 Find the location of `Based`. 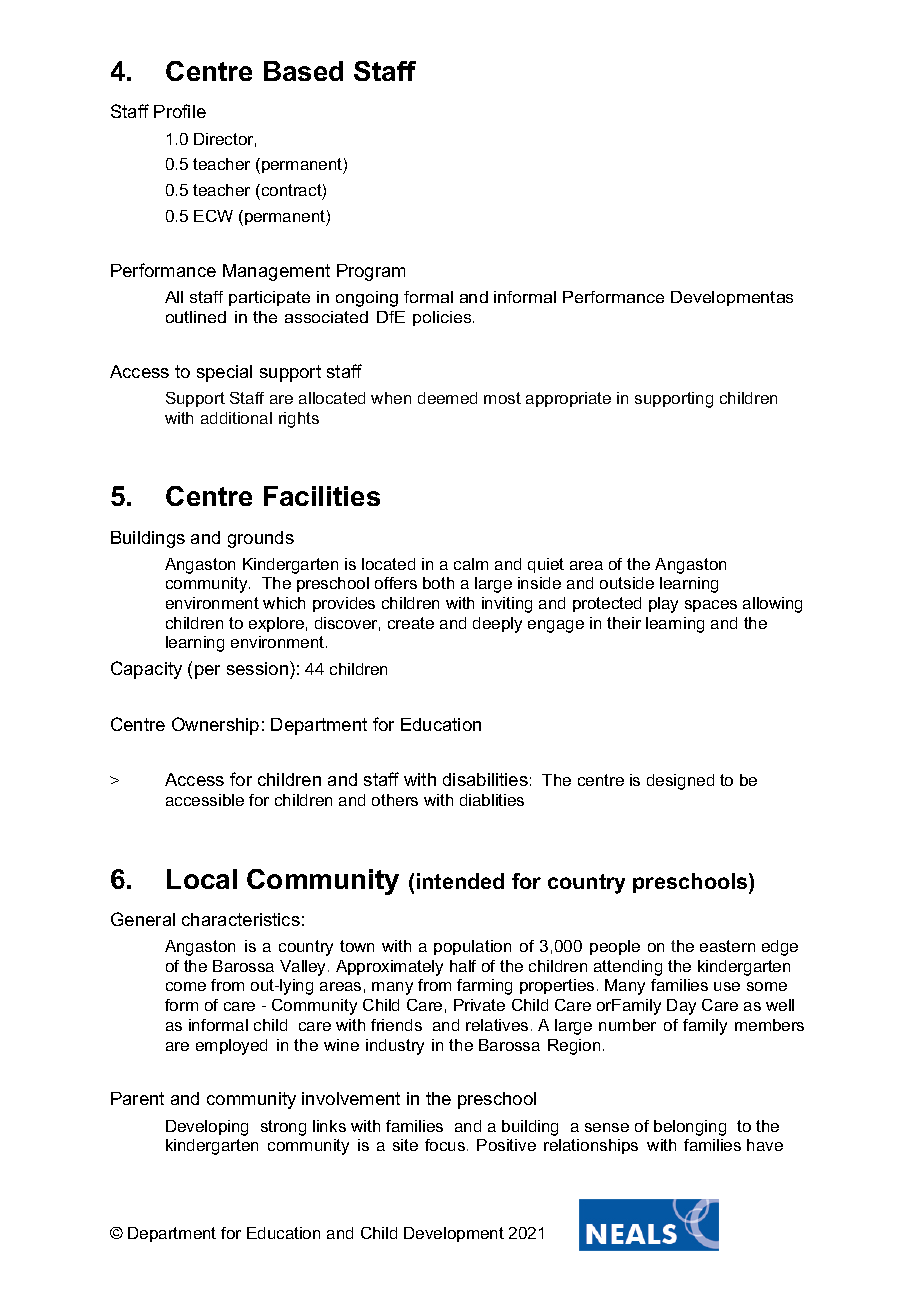

Based is located at coordinates (303, 71).
